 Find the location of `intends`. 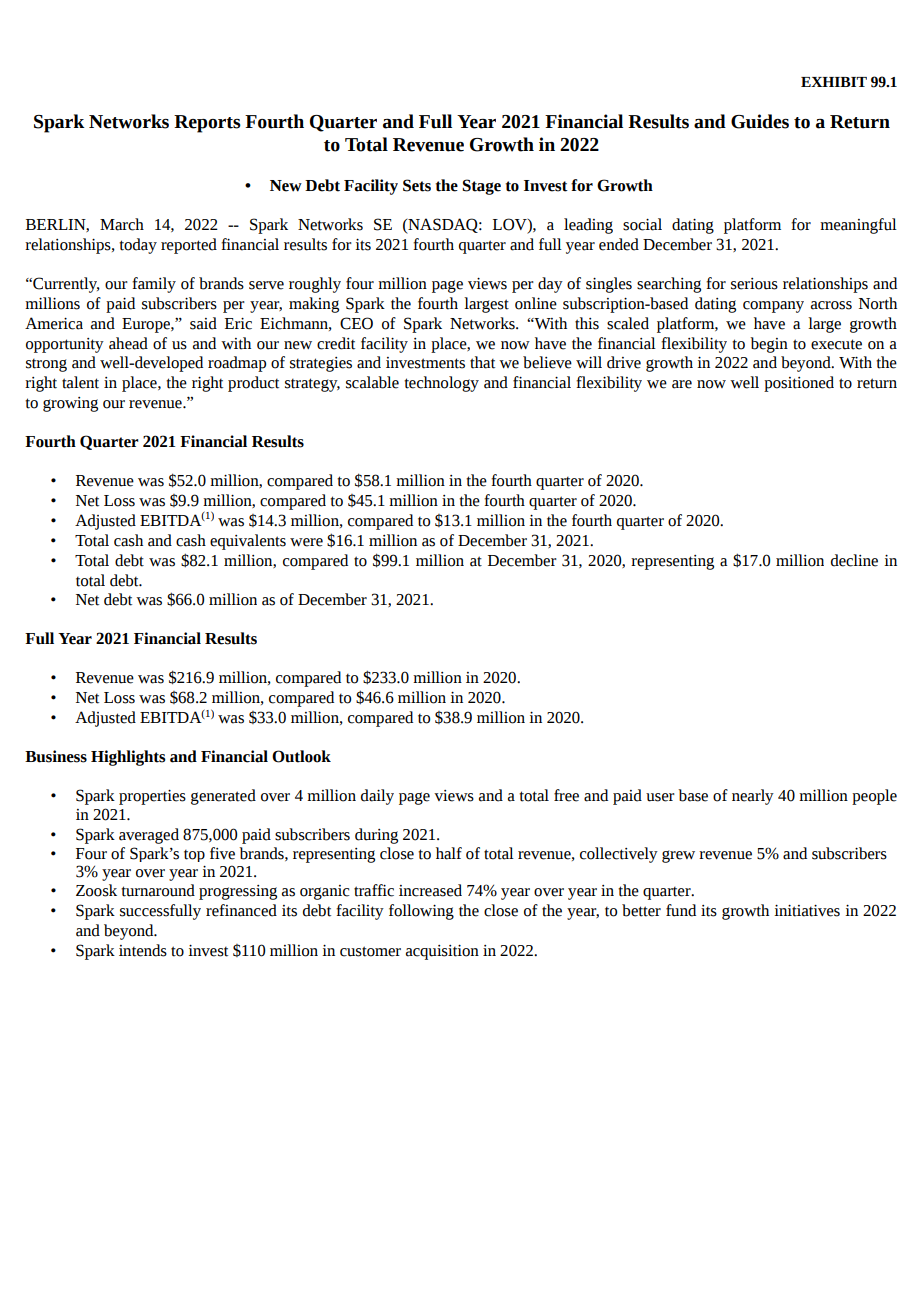

intends is located at coordinates (143, 950).
